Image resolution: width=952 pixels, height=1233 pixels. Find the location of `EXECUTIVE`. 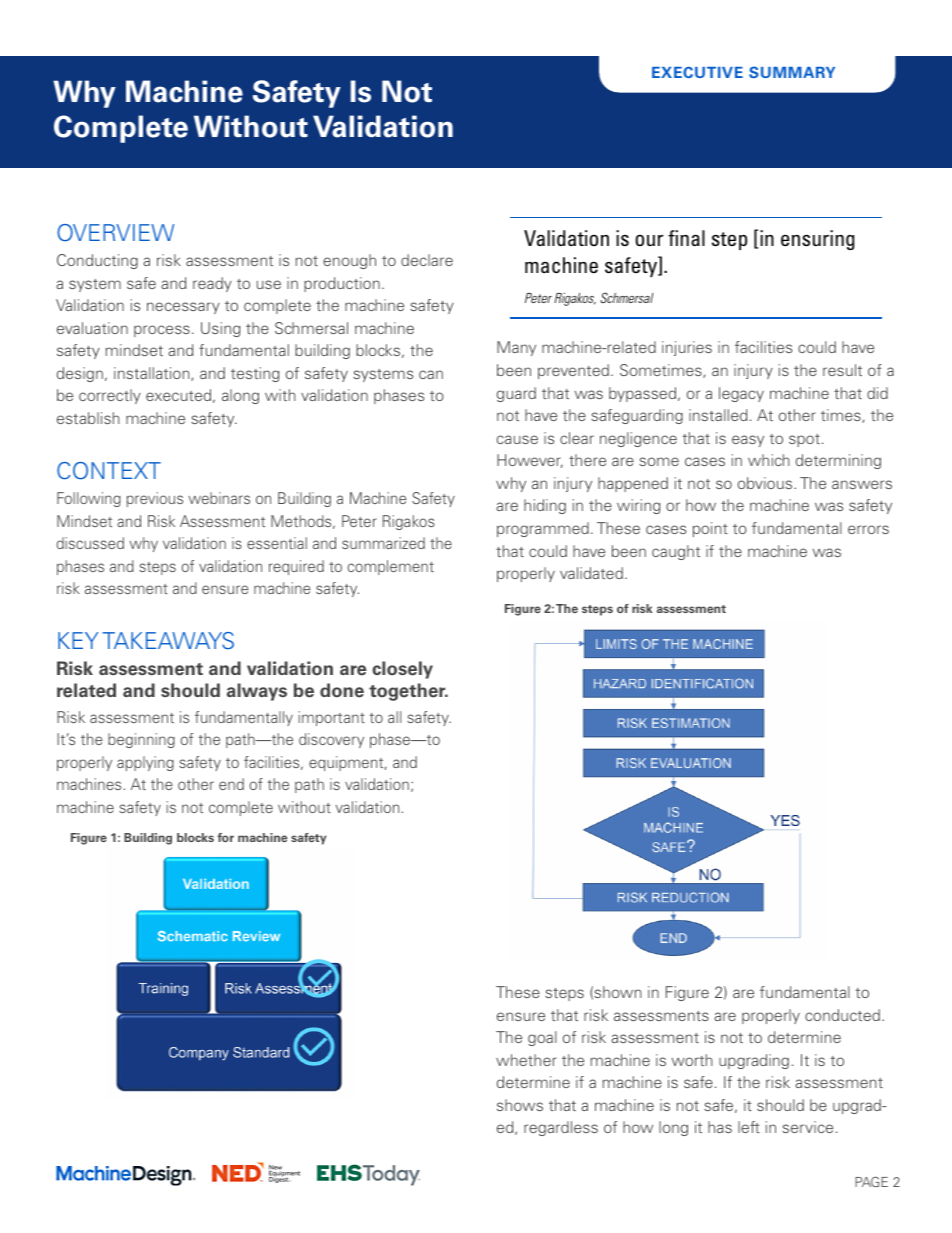

EXECUTIVE is located at coordinates (697, 72).
